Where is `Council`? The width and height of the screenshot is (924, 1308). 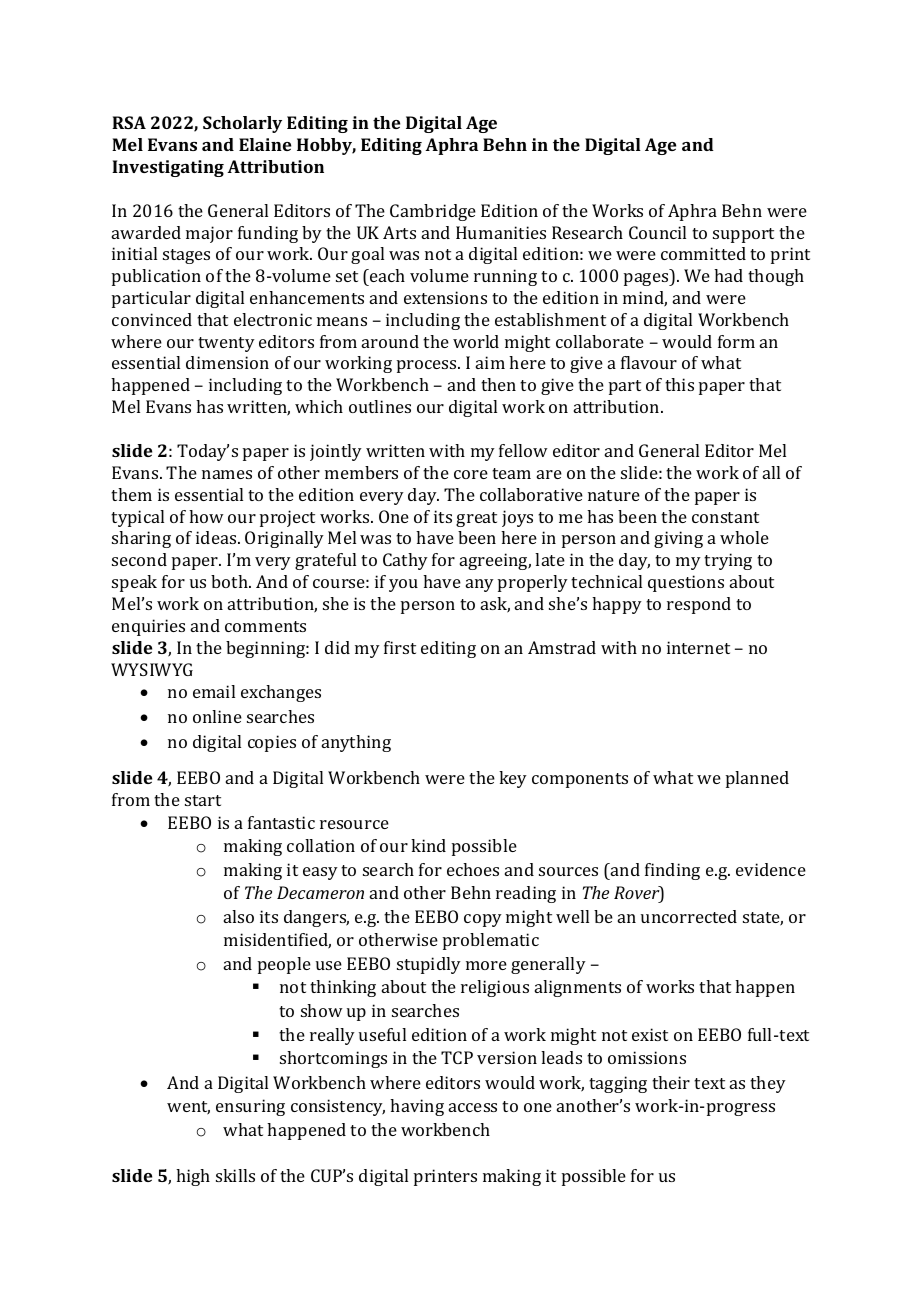
Council is located at coordinates (657, 232).
